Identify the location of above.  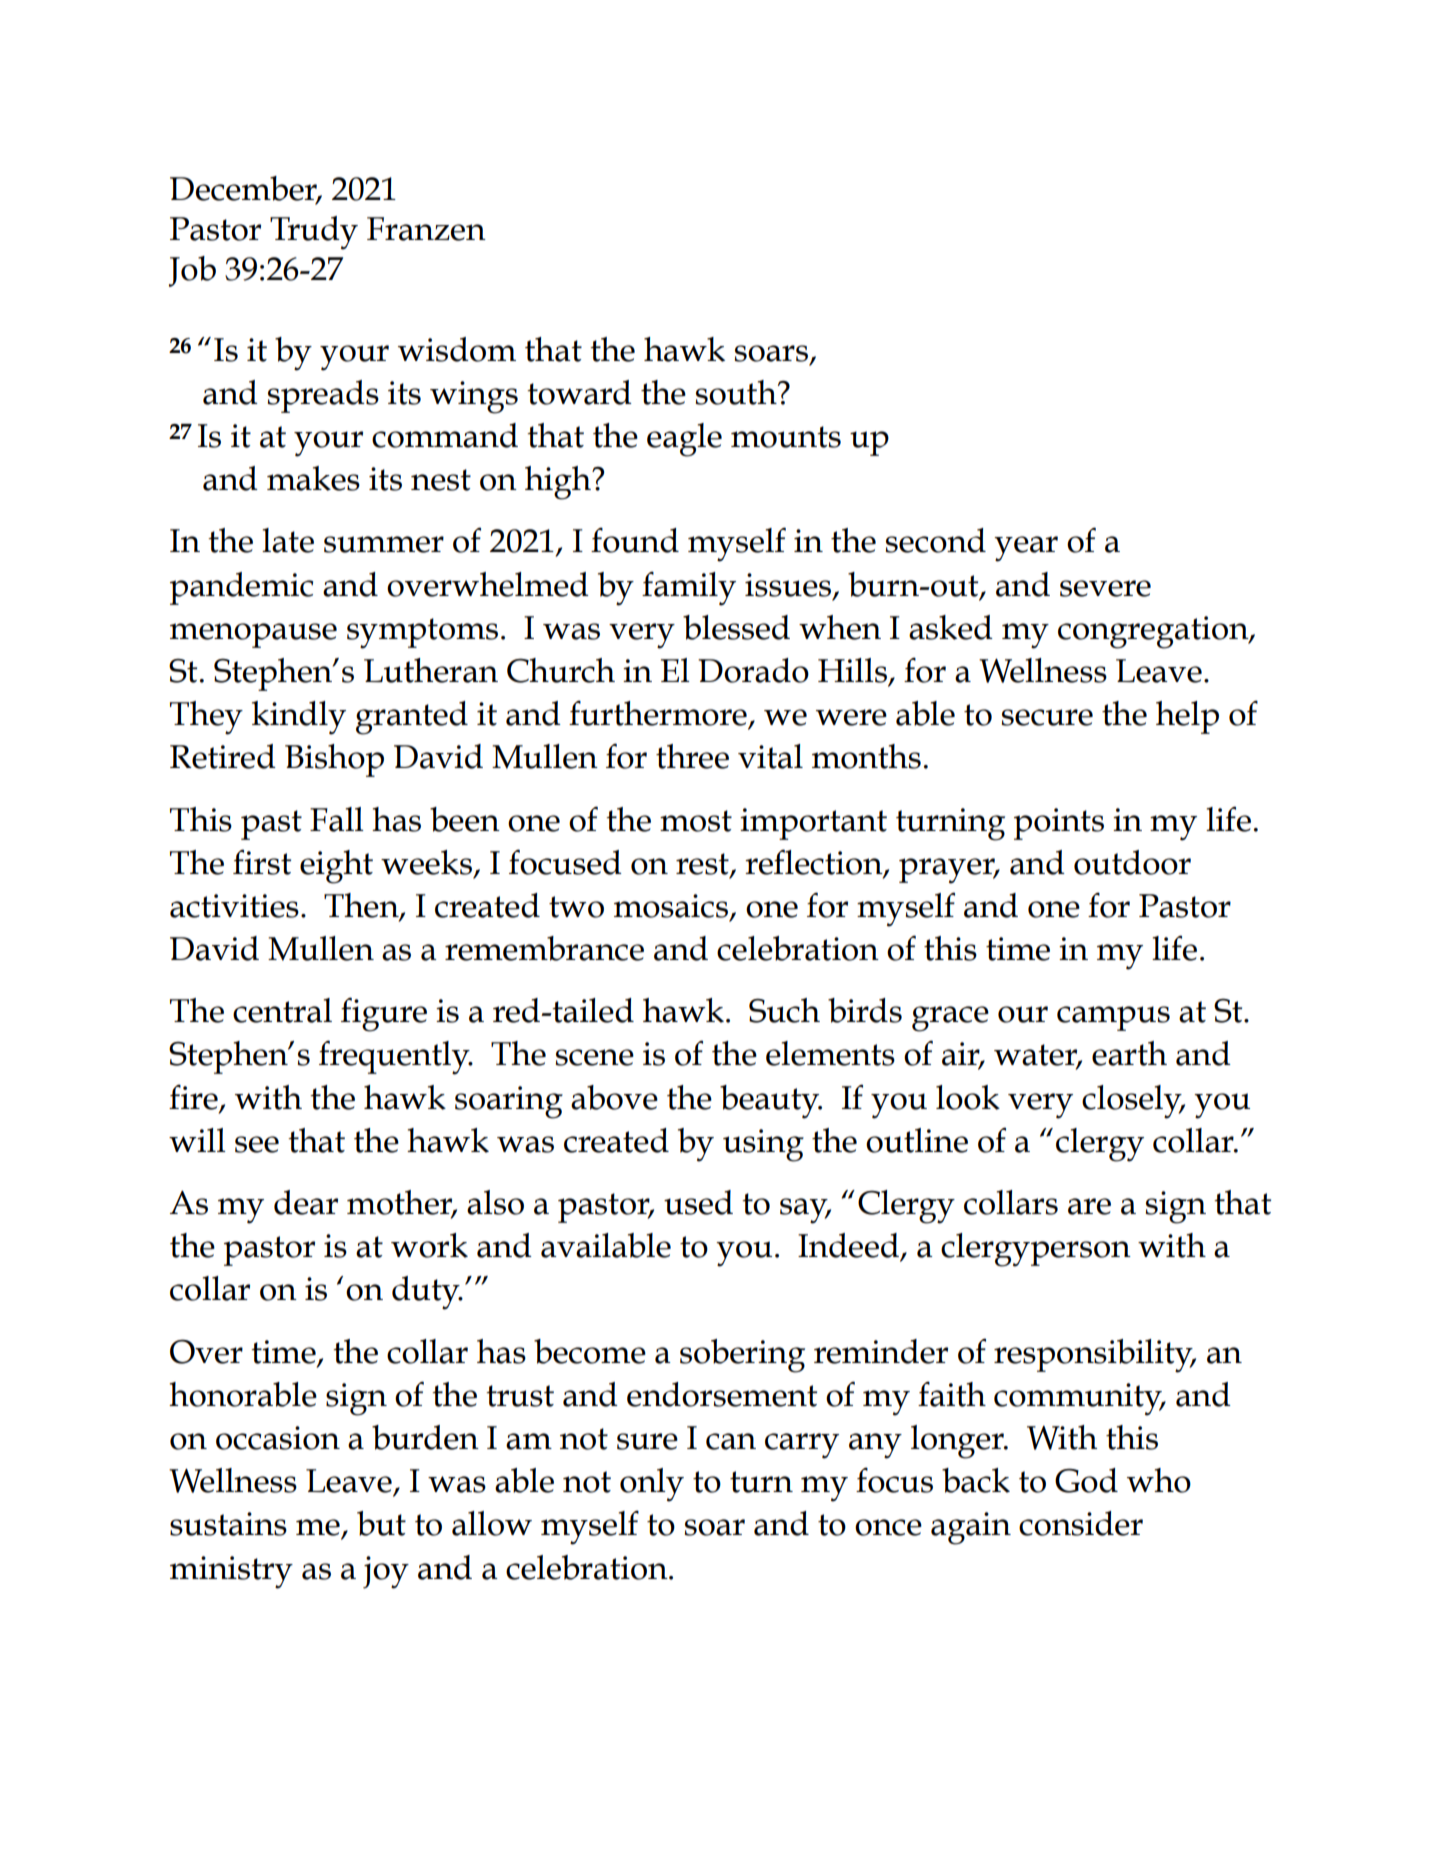
(614, 1097).
